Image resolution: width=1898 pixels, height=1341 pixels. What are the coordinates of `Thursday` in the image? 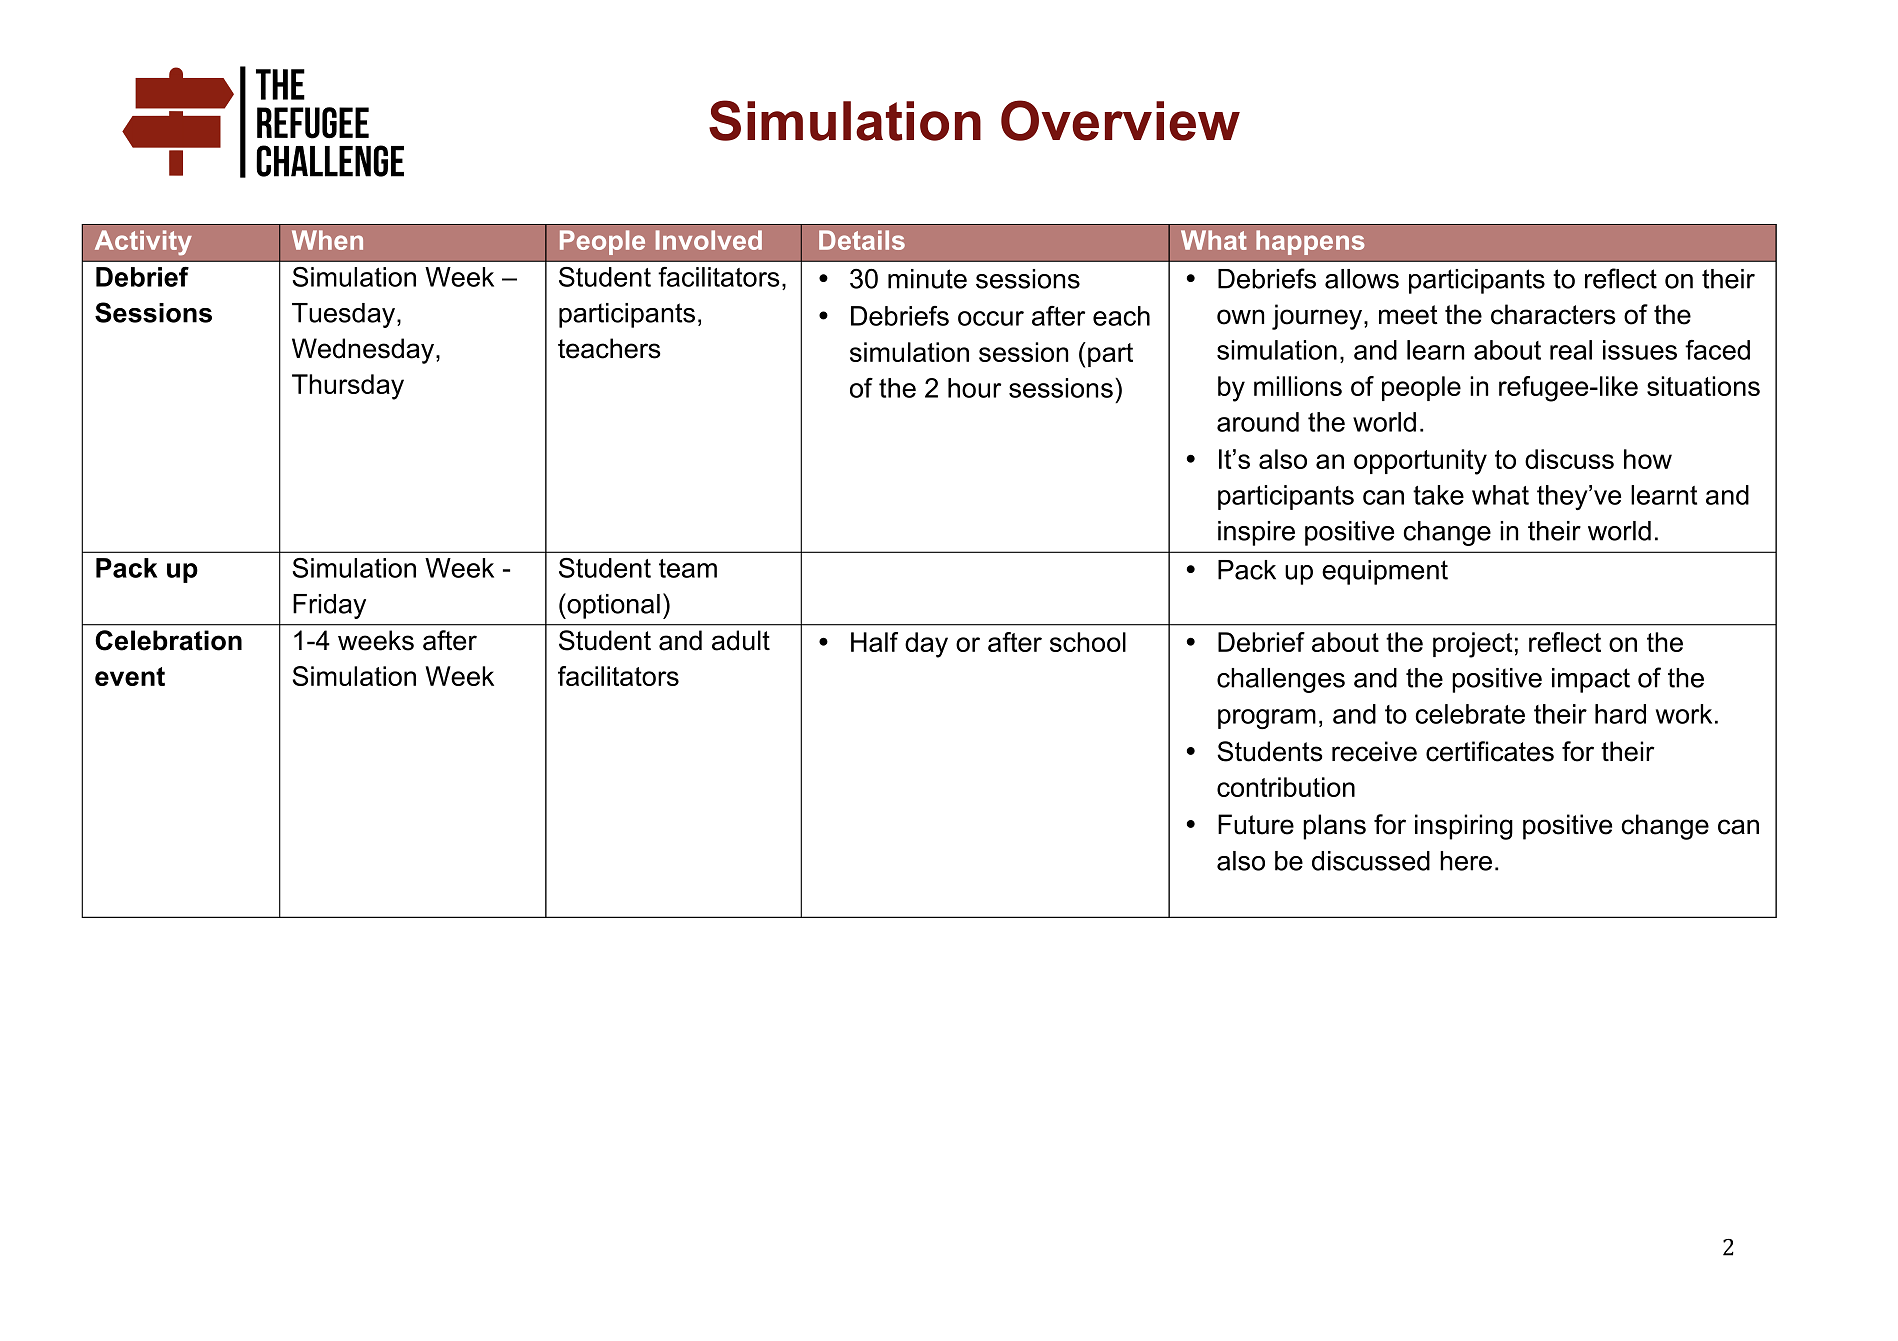 It's located at (348, 387).
